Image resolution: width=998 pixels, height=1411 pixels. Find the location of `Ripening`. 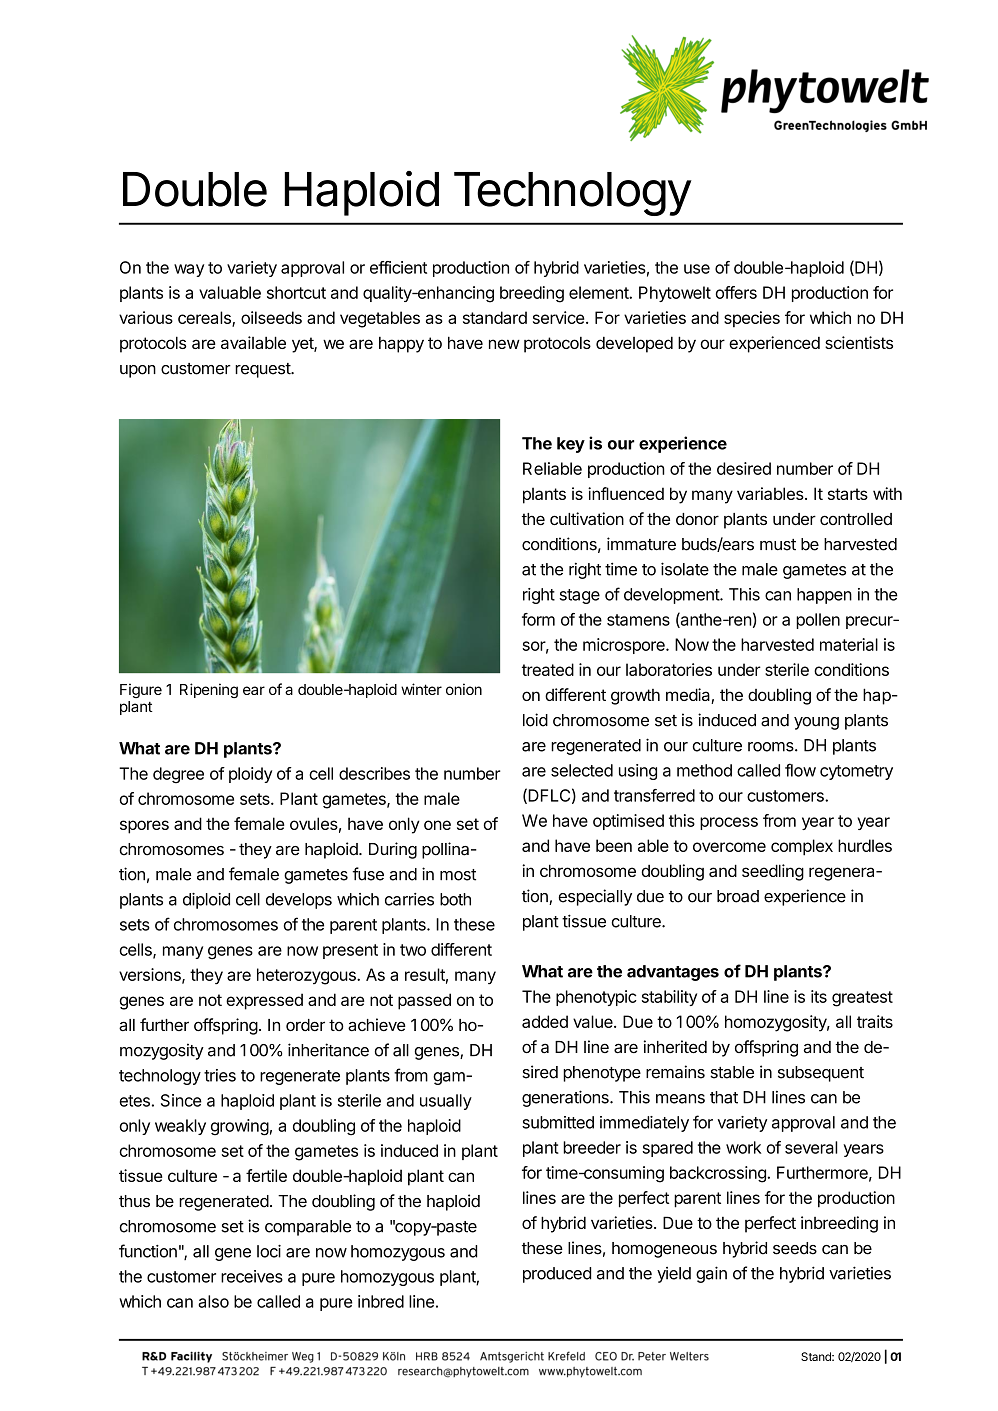

Ripening is located at coordinates (209, 690).
